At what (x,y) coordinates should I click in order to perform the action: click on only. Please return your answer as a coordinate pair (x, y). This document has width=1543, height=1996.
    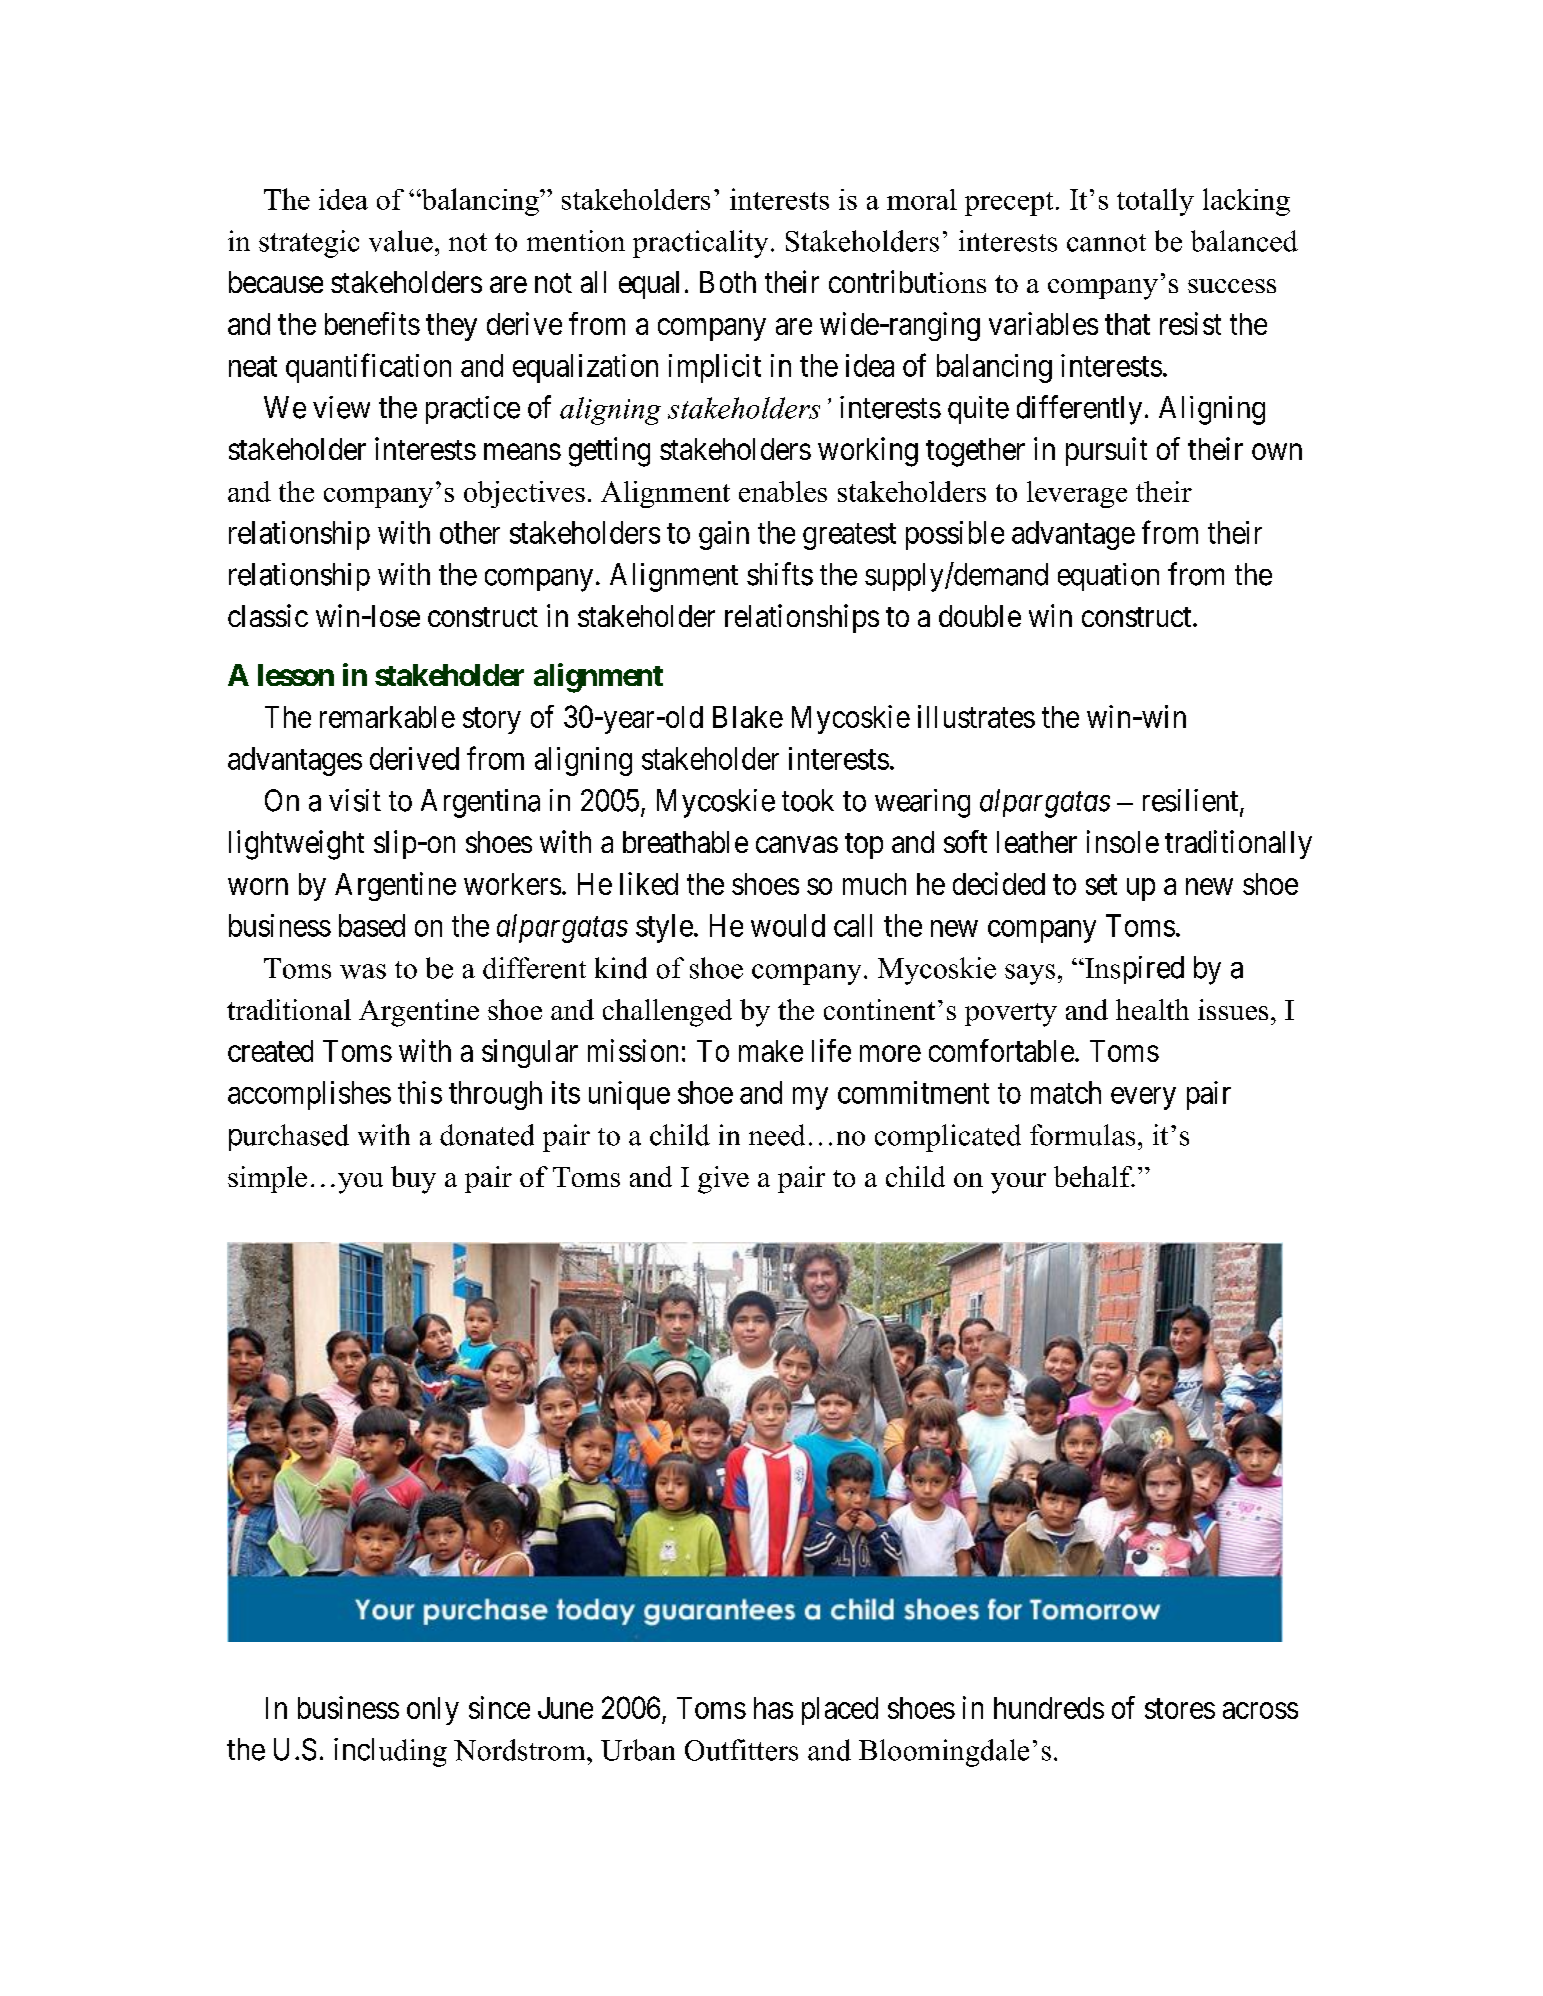
    Looking at the image, I should click on (433, 1711).
